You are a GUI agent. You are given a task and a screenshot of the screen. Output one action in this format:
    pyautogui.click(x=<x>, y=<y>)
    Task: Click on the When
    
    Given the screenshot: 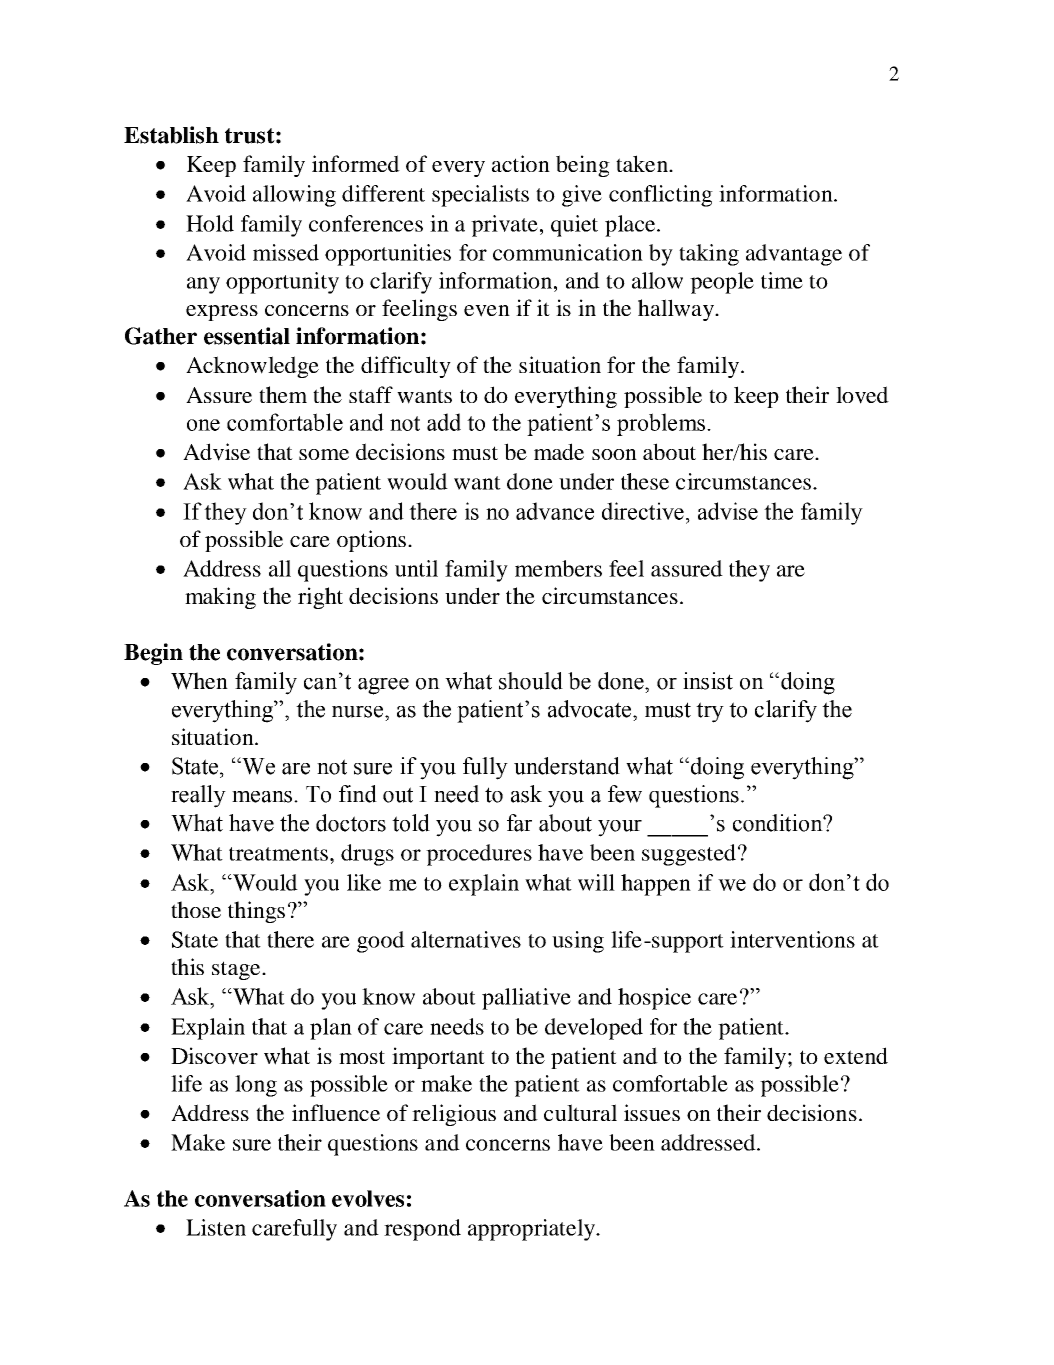 What is the action you would take?
    pyautogui.click(x=199, y=681)
